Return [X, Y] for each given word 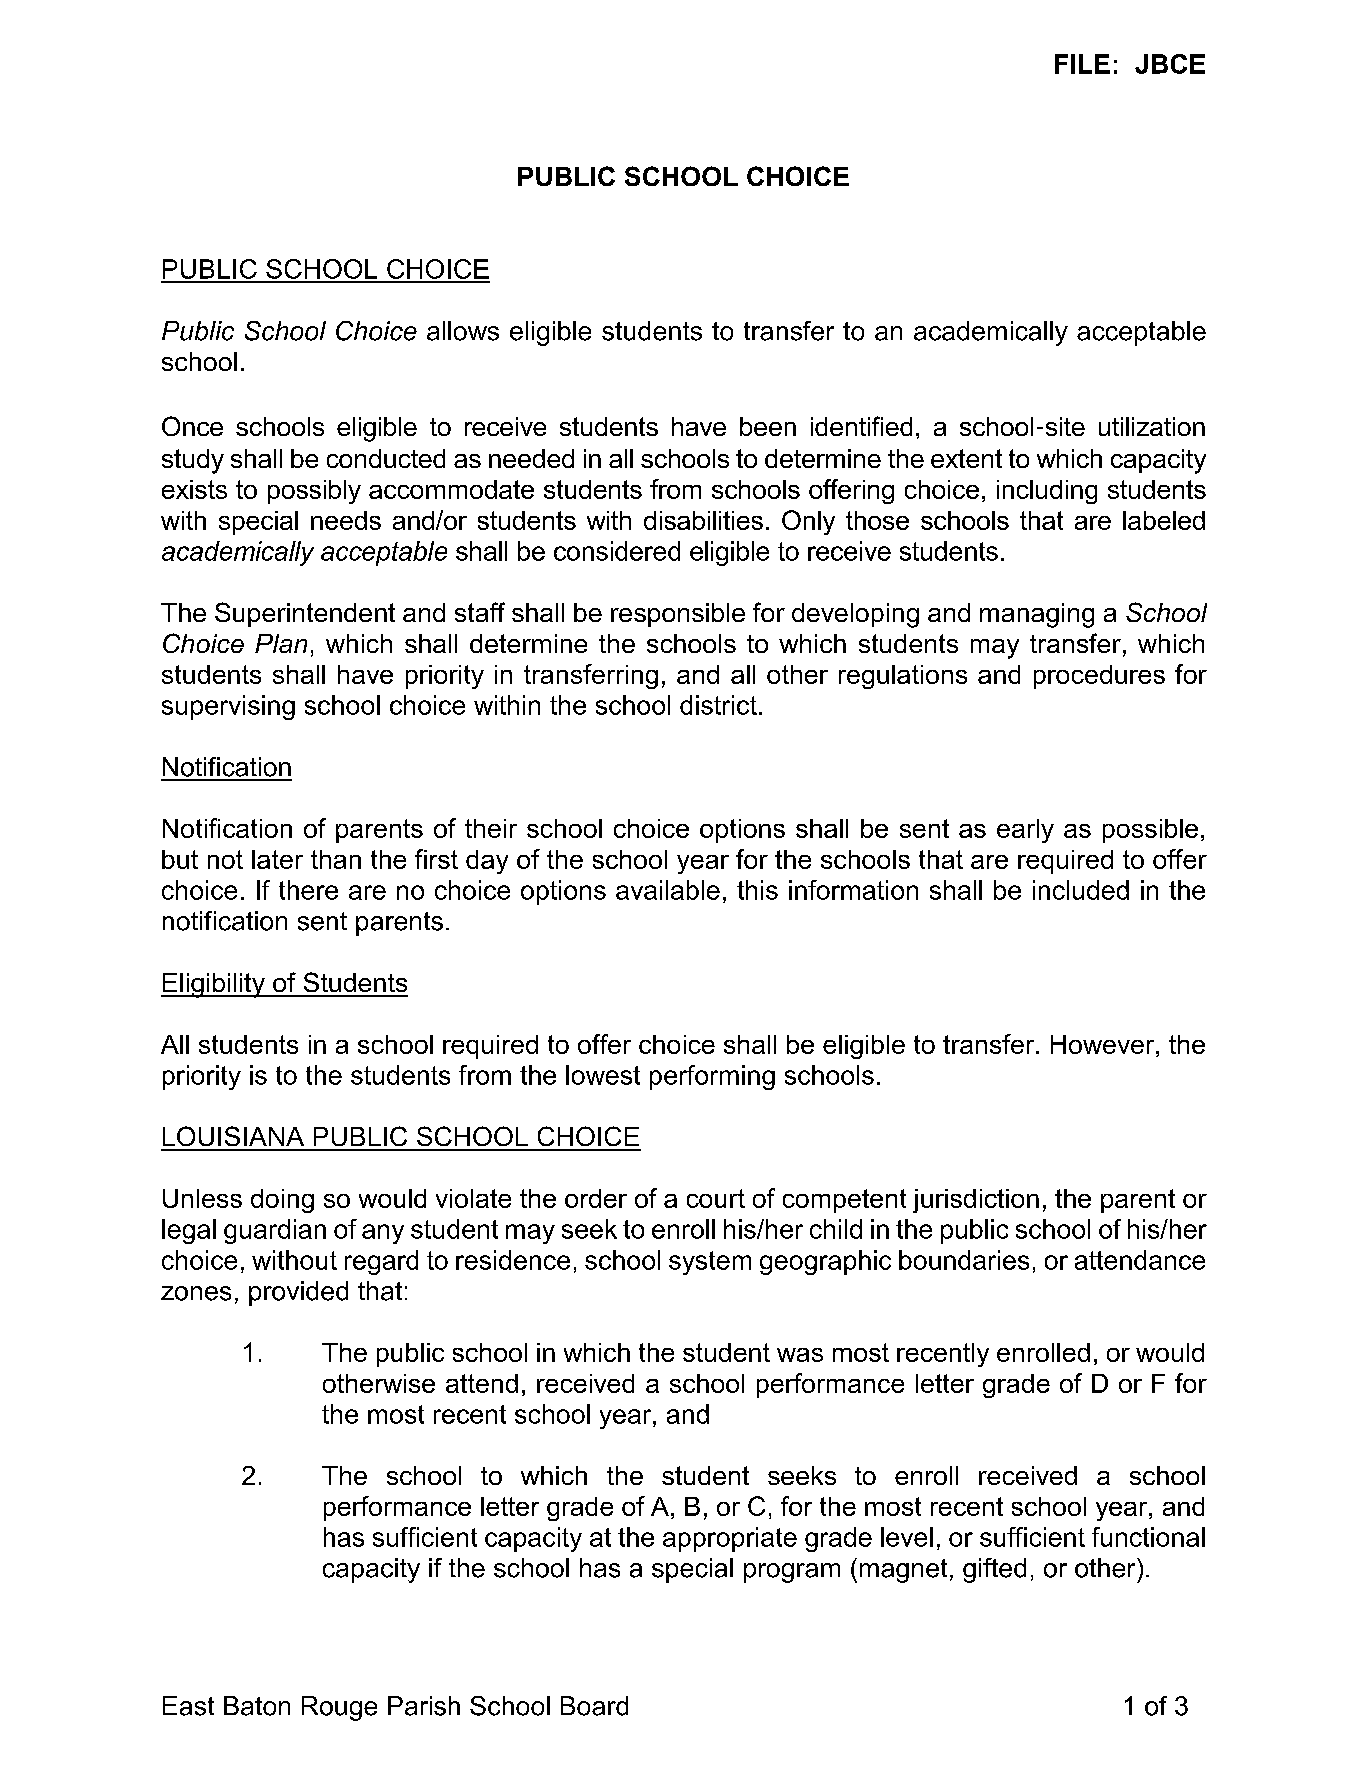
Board [594, 1706]
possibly [314, 492]
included [1081, 890]
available [668, 890]
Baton [257, 1706]
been [768, 426]
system [710, 1263]
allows [463, 331]
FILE [1082, 64]
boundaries [964, 1260]
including [1047, 492]
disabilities [703, 520]
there [308, 890]
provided [298, 1293]
